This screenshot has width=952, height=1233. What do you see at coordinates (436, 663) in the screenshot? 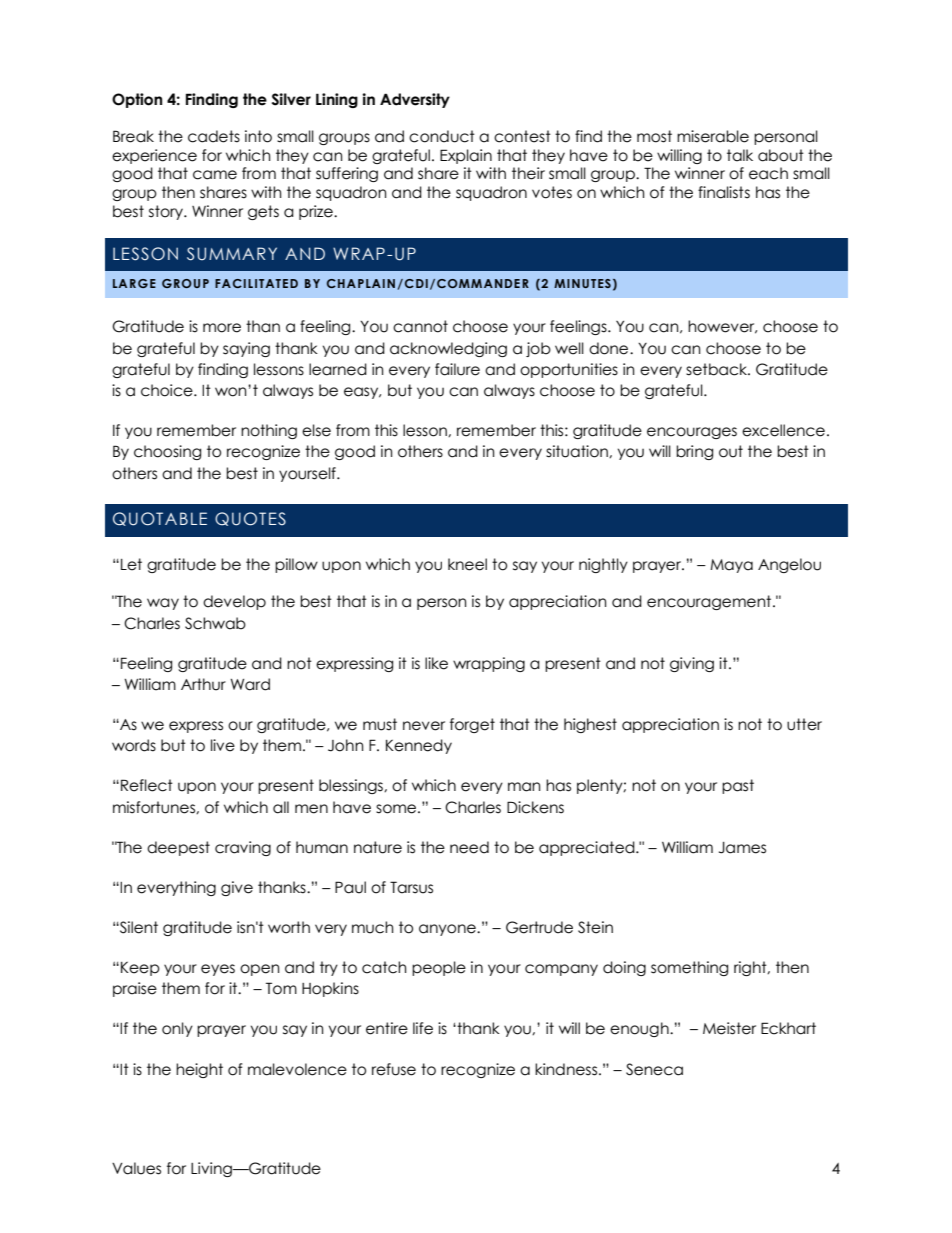
I see `like` at bounding box center [436, 663].
